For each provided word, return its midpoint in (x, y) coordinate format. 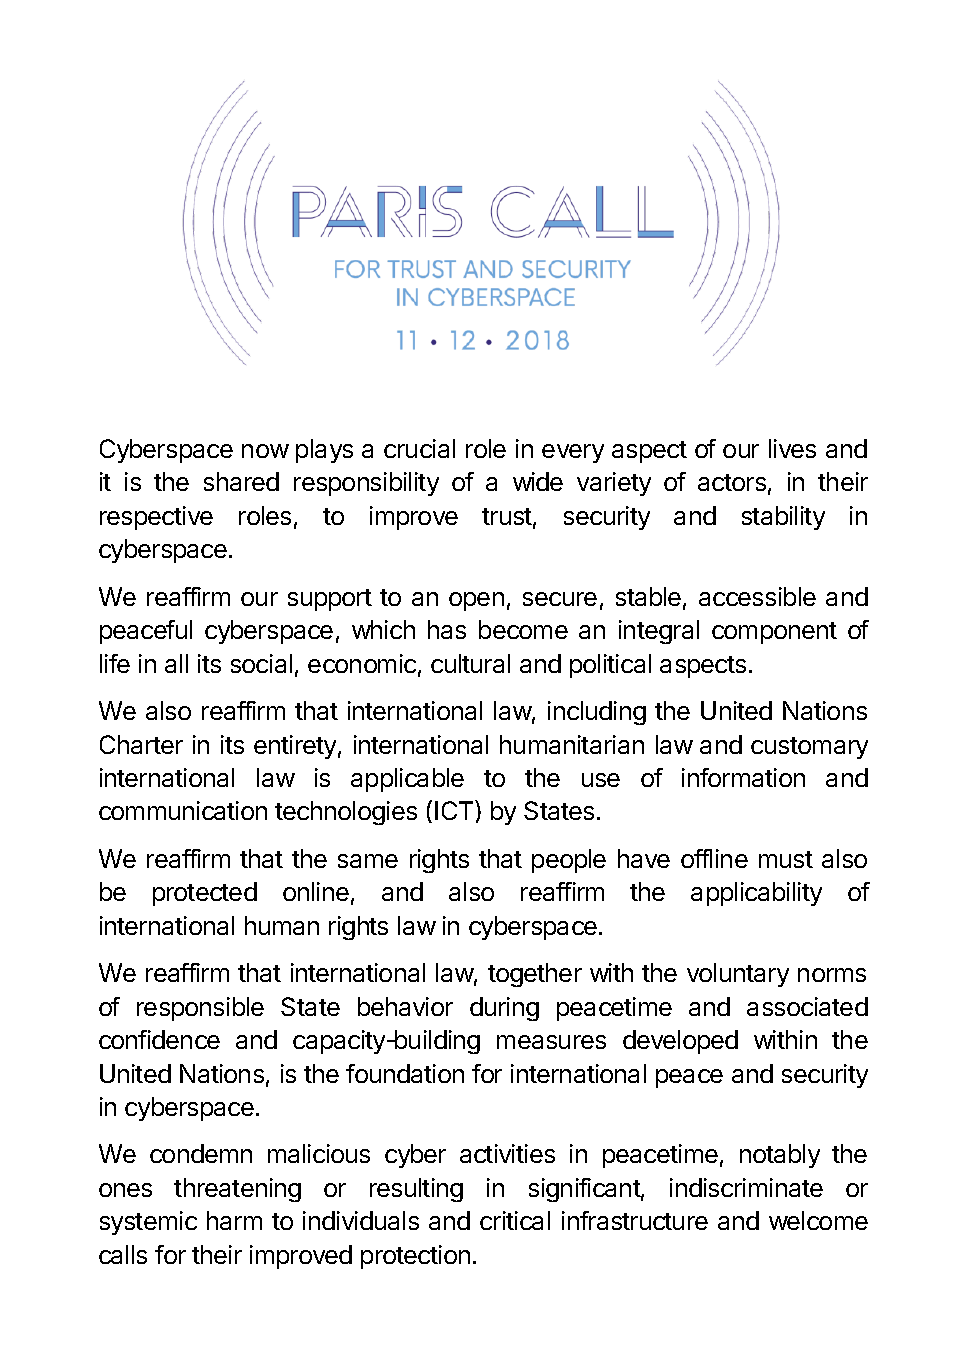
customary (809, 748)
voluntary (738, 975)
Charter (141, 744)
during (504, 1009)
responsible (200, 1009)
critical (515, 1220)
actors (732, 482)
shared (241, 481)
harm (234, 1220)
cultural (470, 663)
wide (538, 481)
